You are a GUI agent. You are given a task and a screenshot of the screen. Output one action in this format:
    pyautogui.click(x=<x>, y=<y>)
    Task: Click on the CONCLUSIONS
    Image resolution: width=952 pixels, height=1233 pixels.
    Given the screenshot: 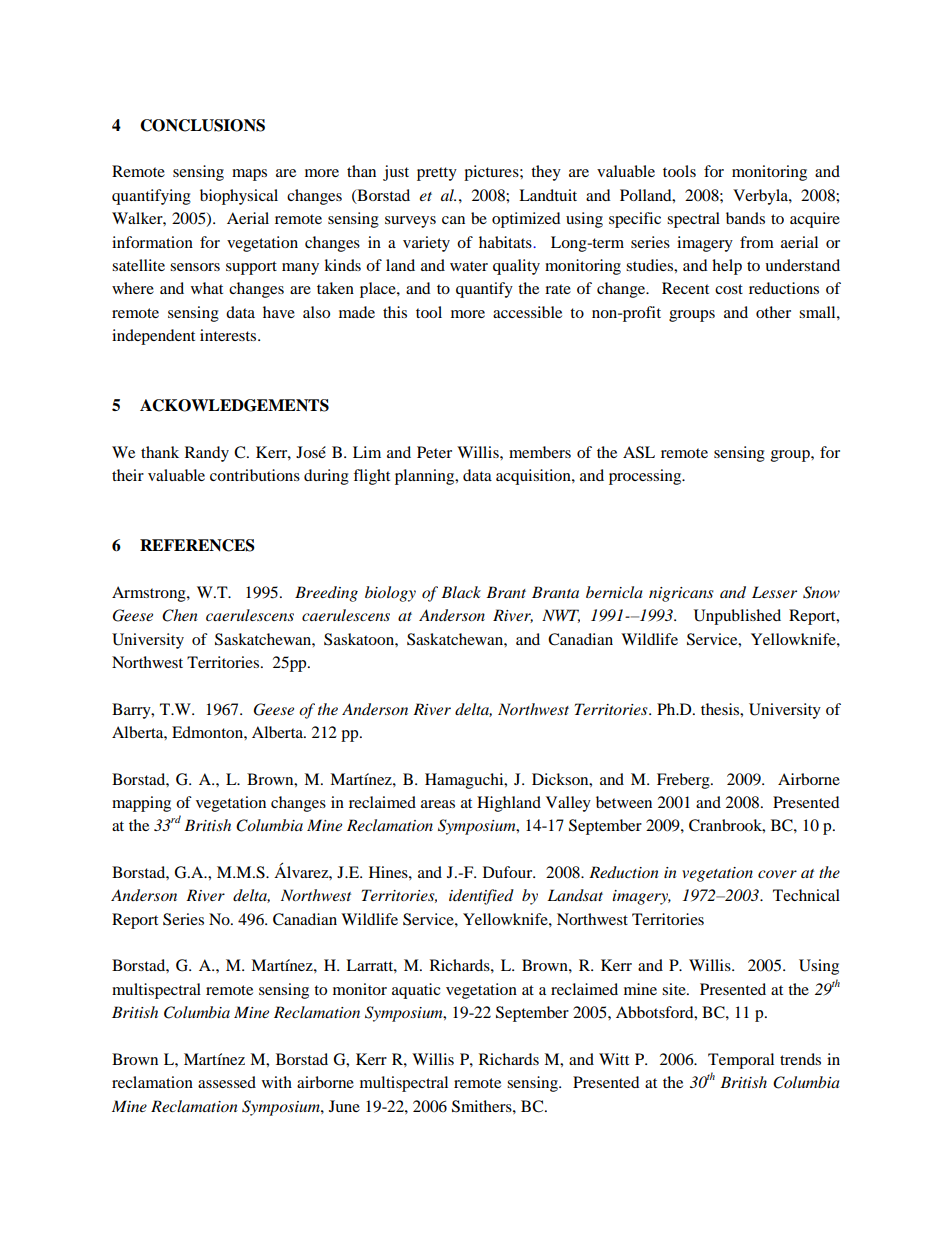 What is the action you would take?
    pyautogui.click(x=202, y=125)
